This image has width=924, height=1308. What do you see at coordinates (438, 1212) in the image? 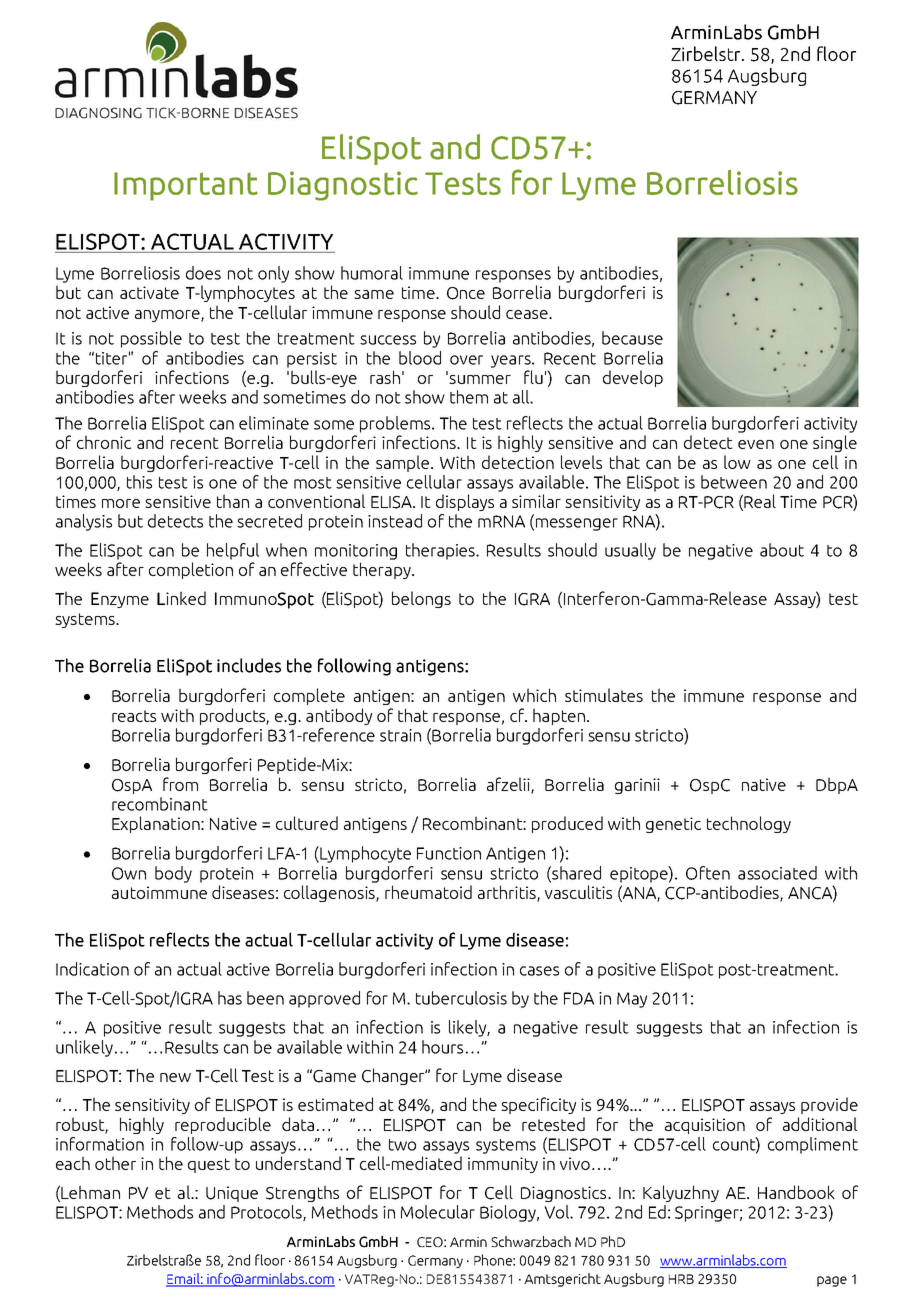
I see `Molecular` at bounding box center [438, 1212].
